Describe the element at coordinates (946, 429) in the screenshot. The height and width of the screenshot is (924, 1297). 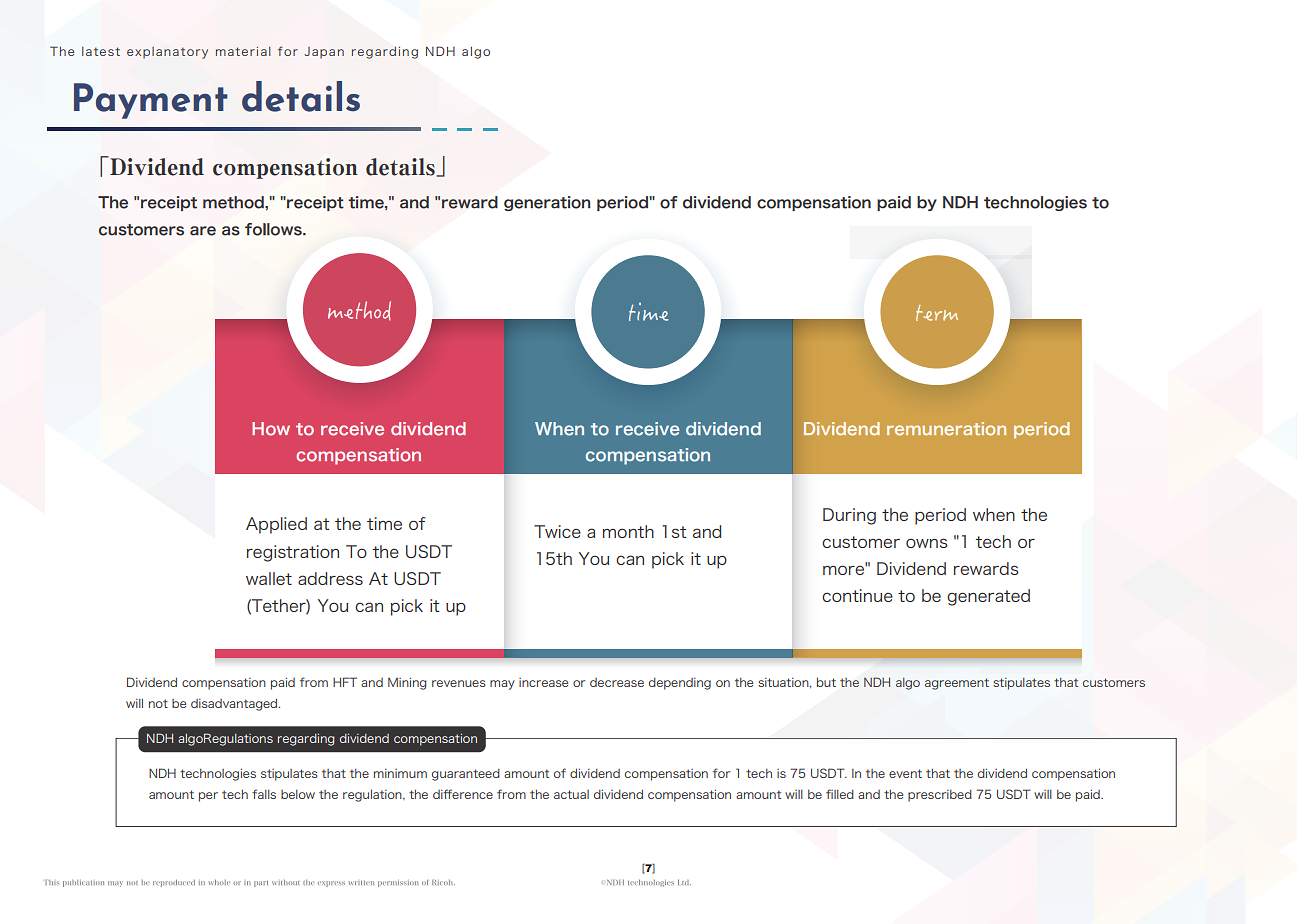
I see `remuneration` at that location.
